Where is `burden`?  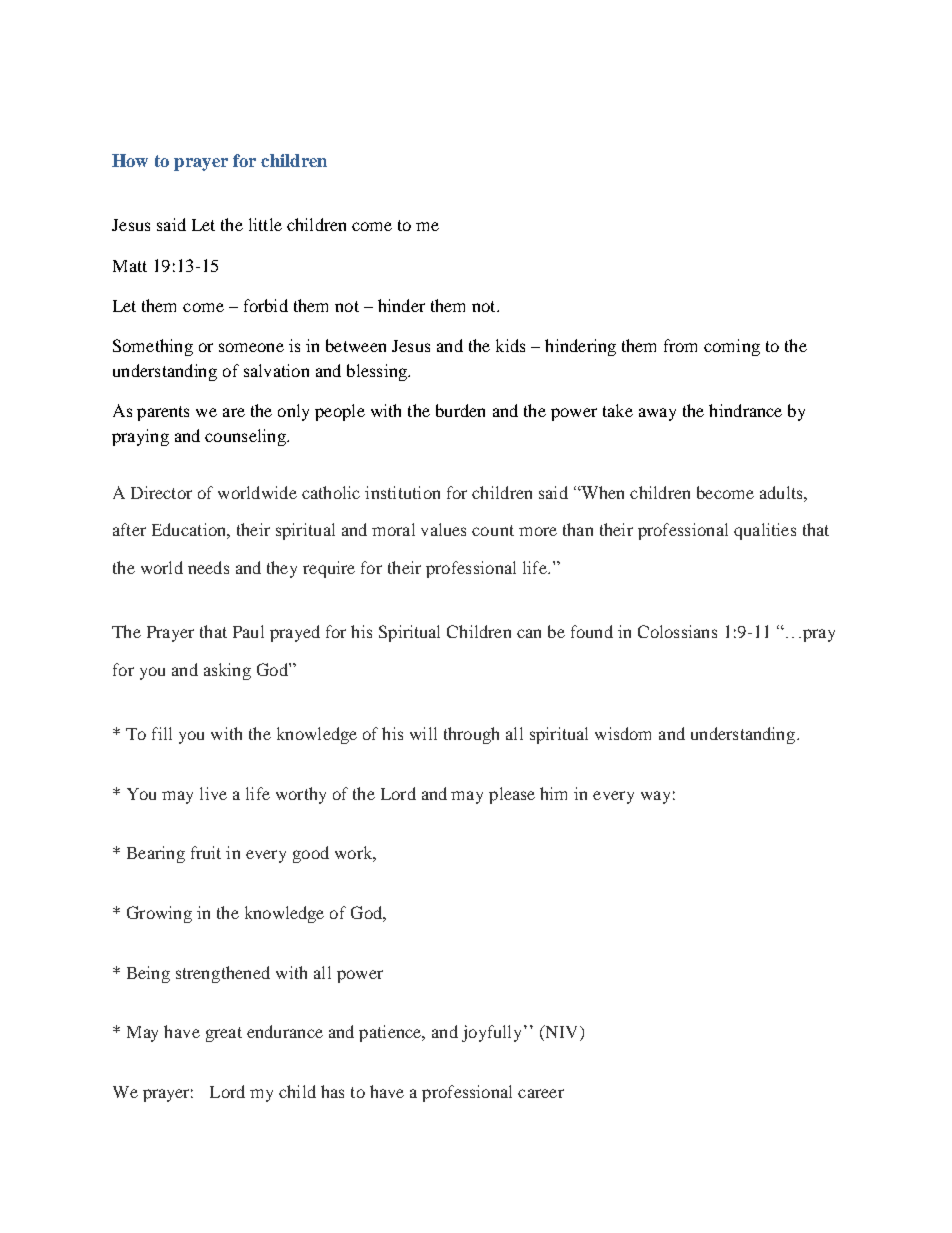 burden is located at coordinates (460, 410).
